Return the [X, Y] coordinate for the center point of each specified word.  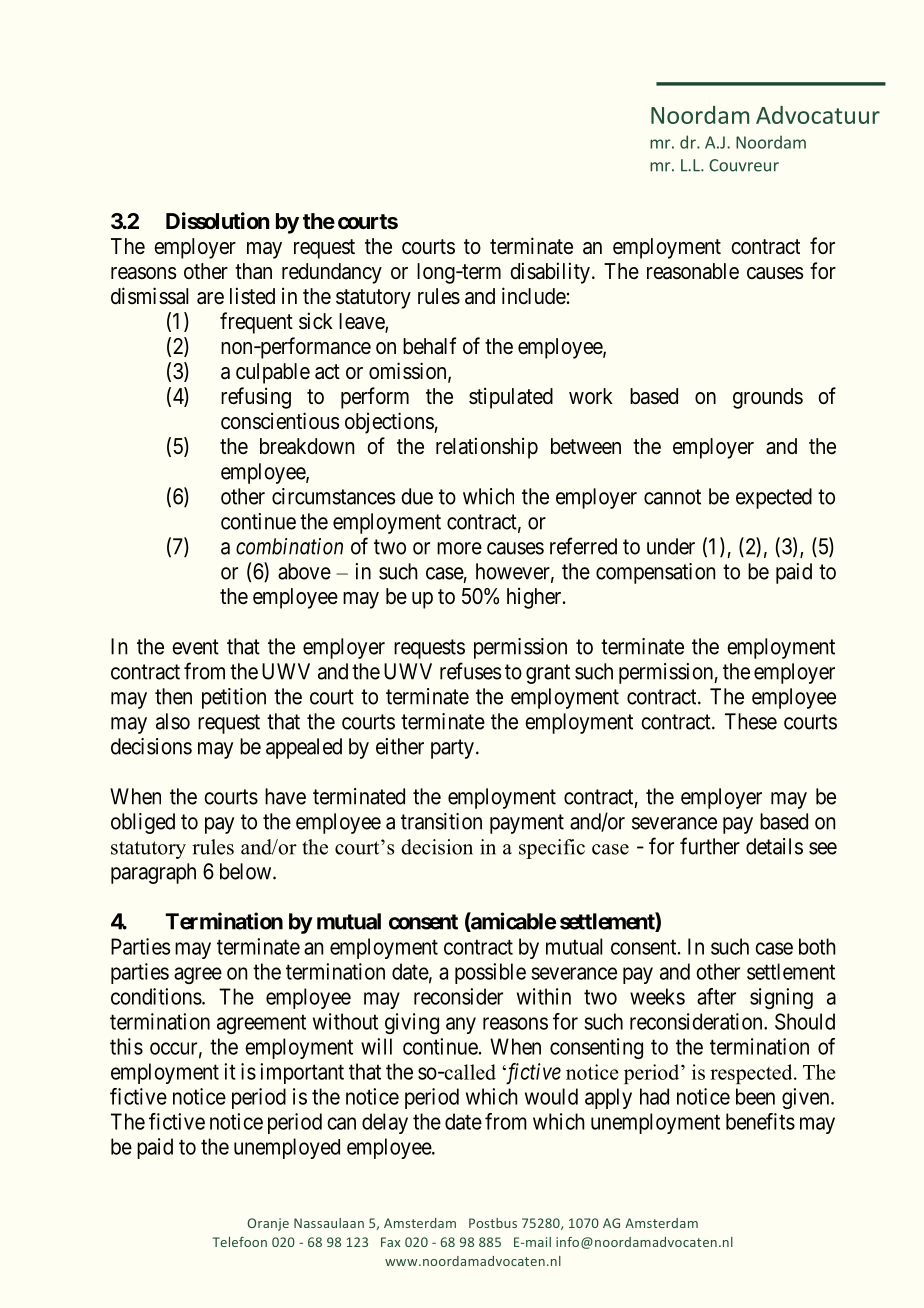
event [195, 647]
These [751, 721]
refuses [470, 671]
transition [441, 821]
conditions [156, 996]
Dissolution [218, 221]
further [710, 846]
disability [550, 273]
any [461, 1025]
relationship [487, 448]
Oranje [268, 1224]
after [716, 996]
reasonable [693, 271]
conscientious [280, 421]
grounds [768, 398]
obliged [143, 823]
